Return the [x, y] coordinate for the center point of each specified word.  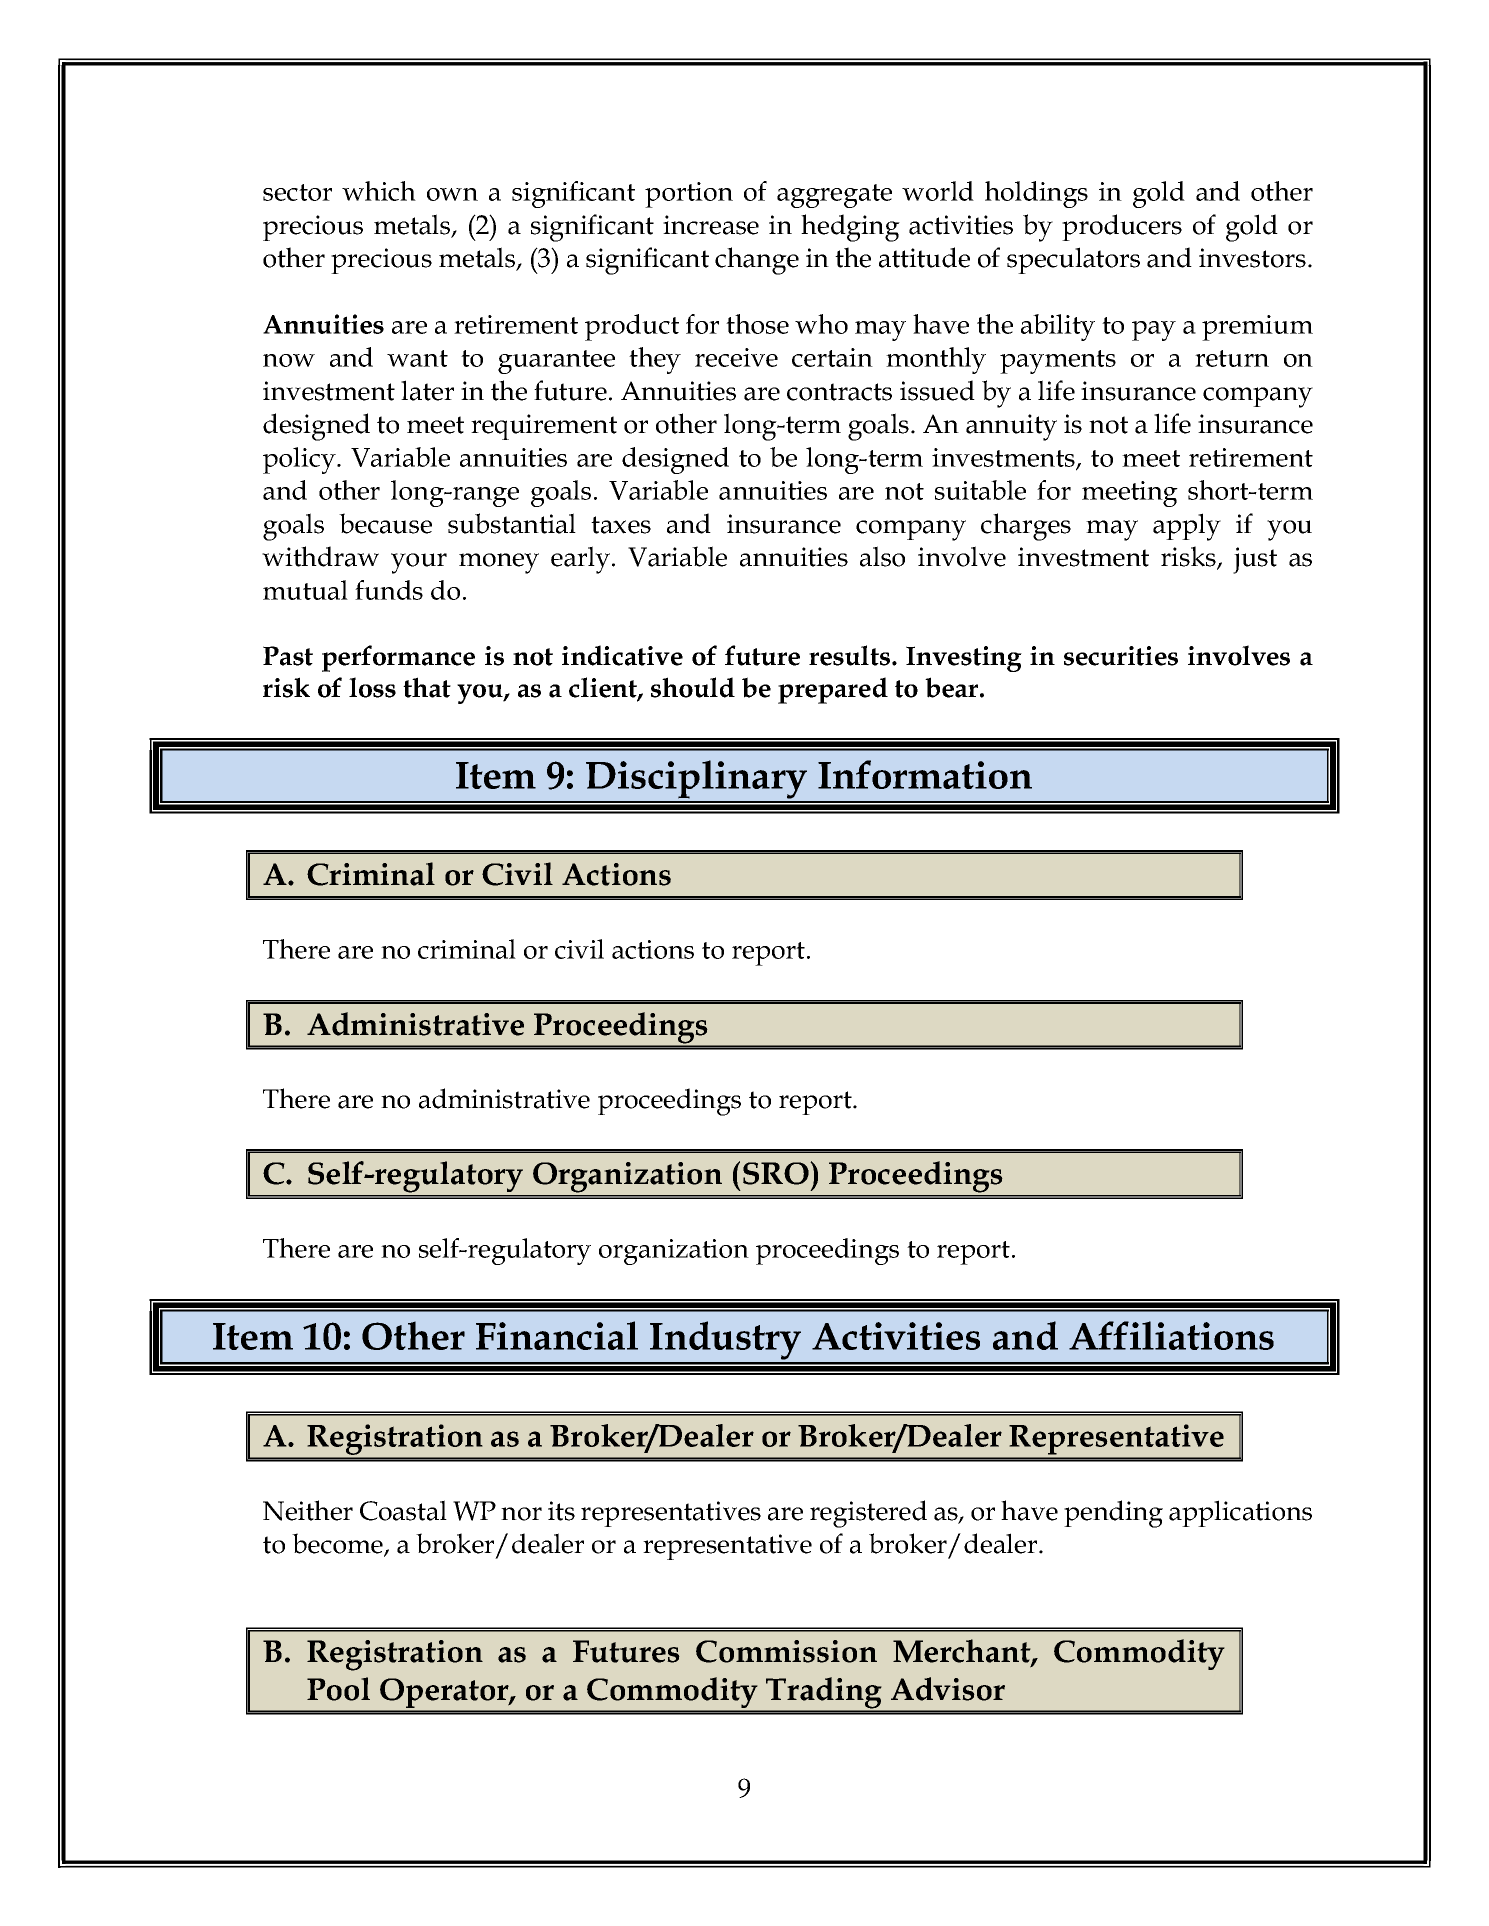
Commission [786, 1651]
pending [1113, 1514]
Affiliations [1171, 1335]
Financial [557, 1335]
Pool [338, 1689]
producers [1122, 227]
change [757, 261]
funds [389, 590]
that [427, 687]
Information [925, 774]
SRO [777, 1173]
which [379, 191]
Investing [964, 659]
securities [1121, 656]
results [849, 655]
